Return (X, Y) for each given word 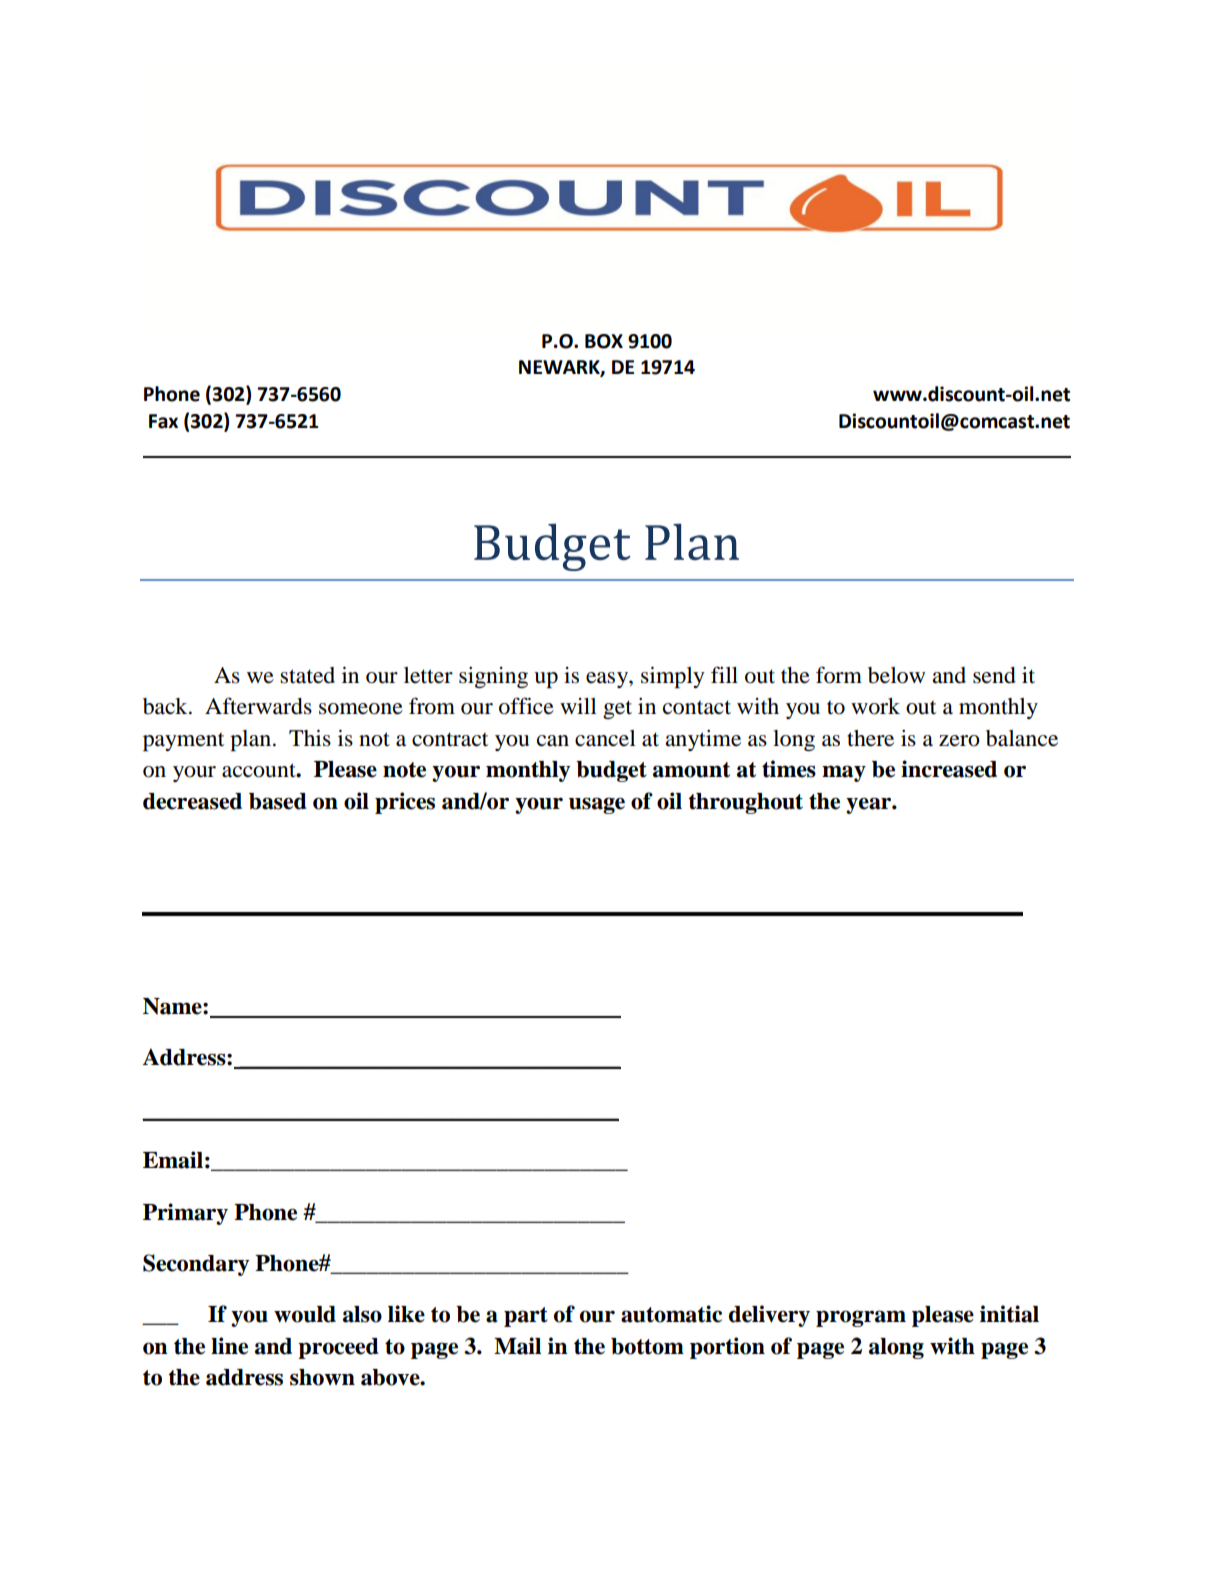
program (861, 1318)
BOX (604, 341)
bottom (647, 1346)
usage (597, 805)
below (896, 675)
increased (949, 769)
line (229, 1346)
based (278, 801)
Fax (163, 421)
